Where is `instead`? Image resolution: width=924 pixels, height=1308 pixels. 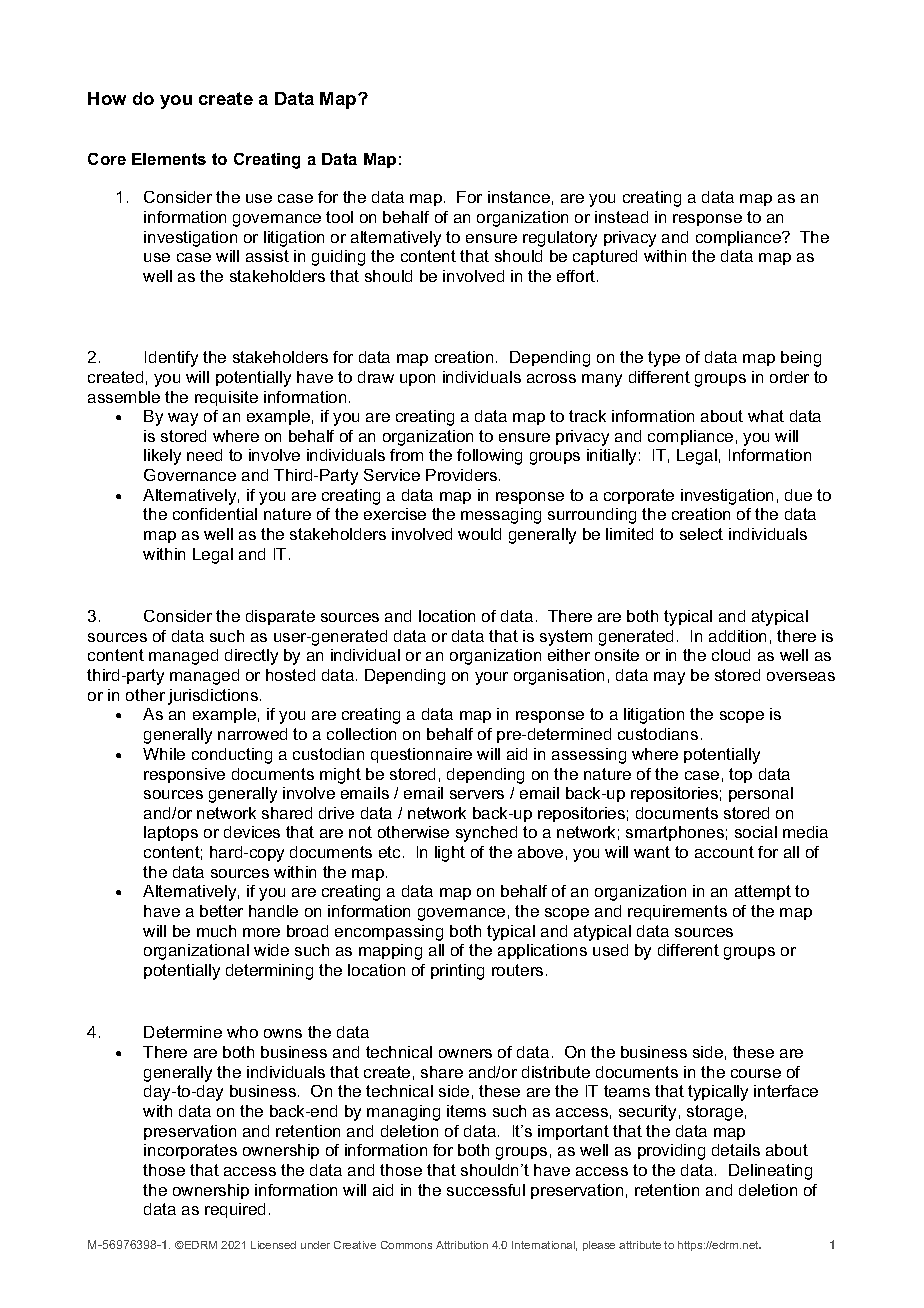 instead is located at coordinates (621, 217).
